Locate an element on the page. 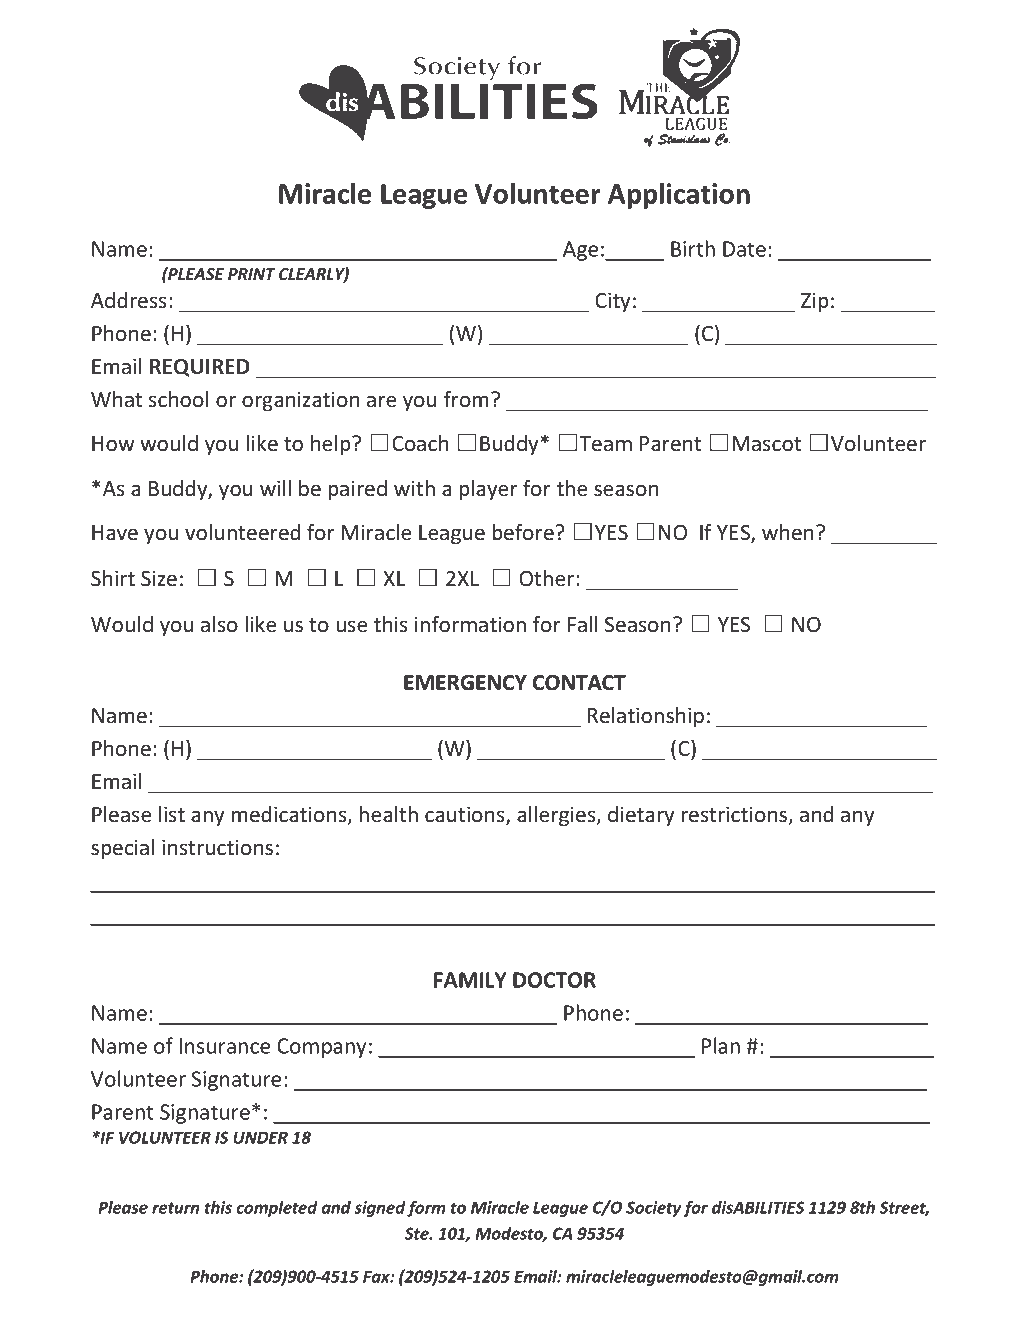 Image resolution: width=1029 pixels, height=1332 pixels. cautions is located at coordinates (466, 815).
